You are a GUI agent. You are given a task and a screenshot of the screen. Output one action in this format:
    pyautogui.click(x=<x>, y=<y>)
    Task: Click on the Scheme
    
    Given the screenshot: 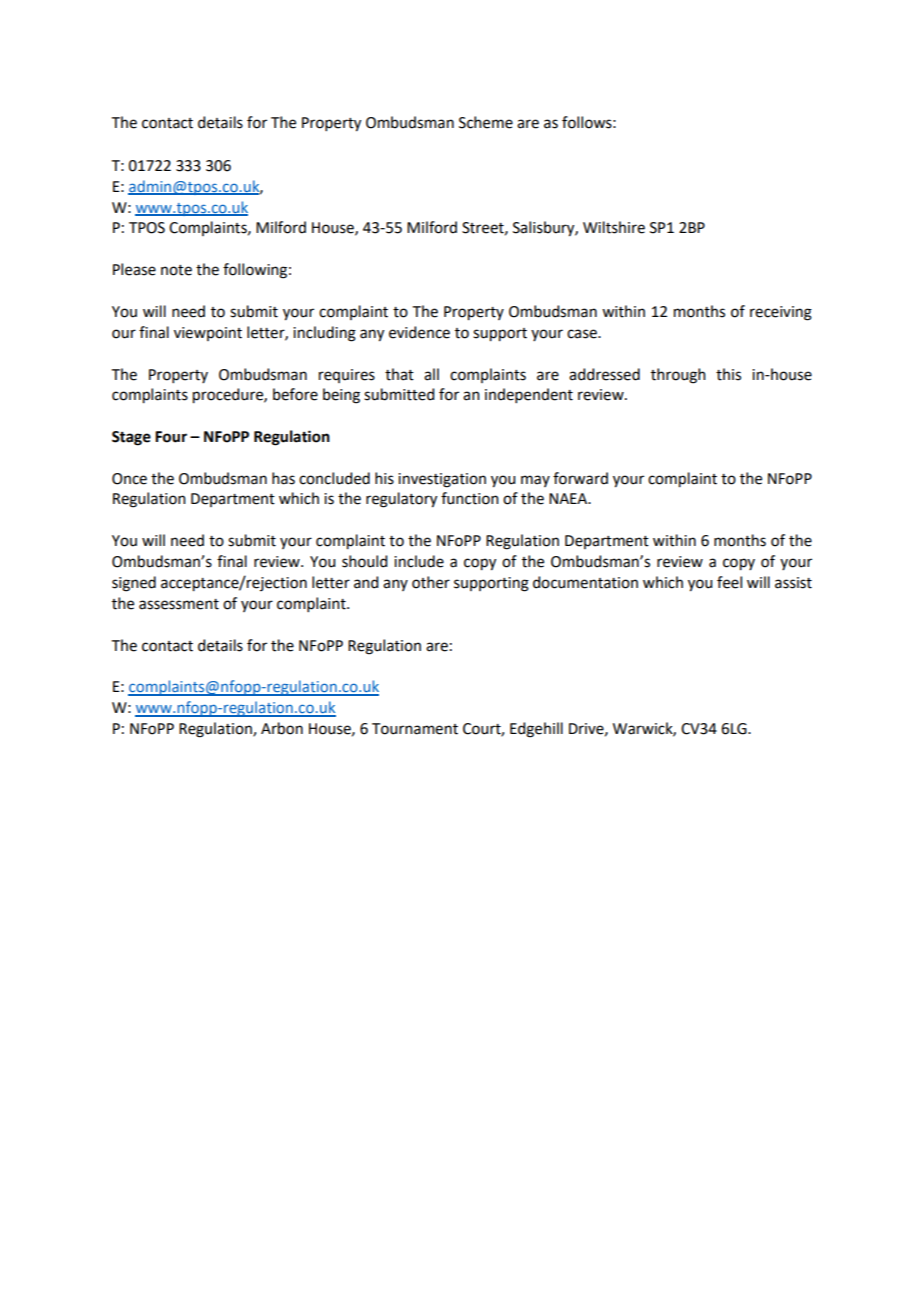 What is the action you would take?
    pyautogui.click(x=486, y=122)
